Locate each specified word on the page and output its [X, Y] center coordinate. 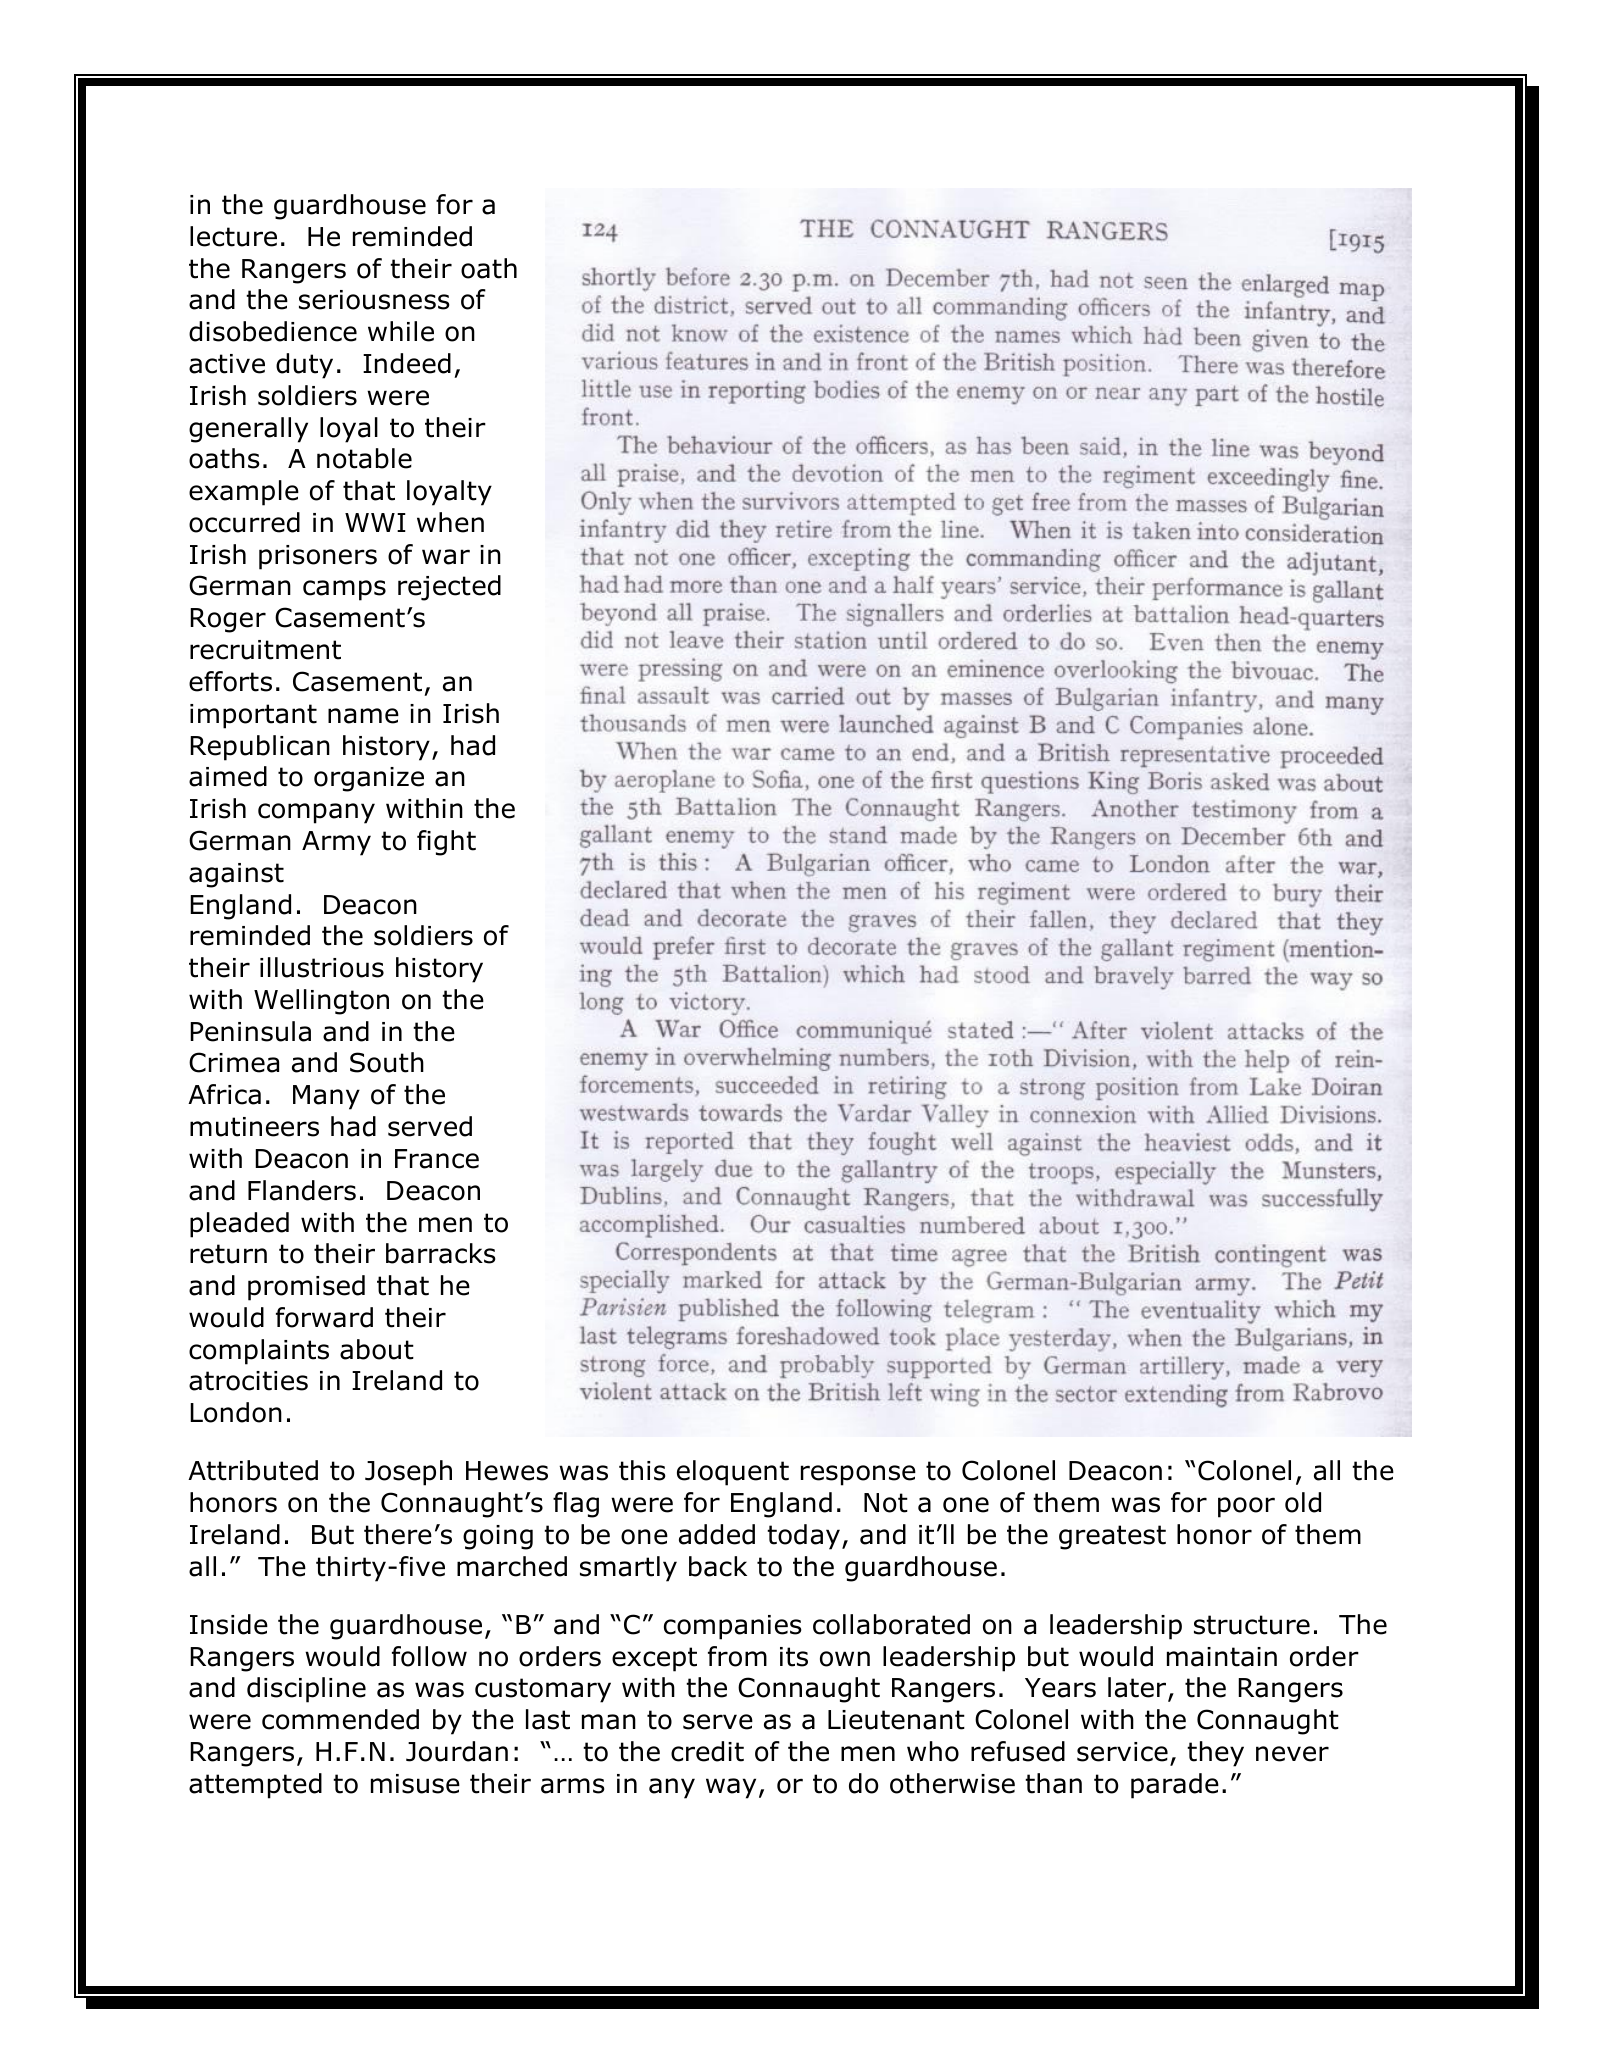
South [387, 1062]
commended [340, 1719]
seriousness [374, 300]
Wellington [321, 1002]
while [401, 331]
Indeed [407, 363]
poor [1246, 1507]
